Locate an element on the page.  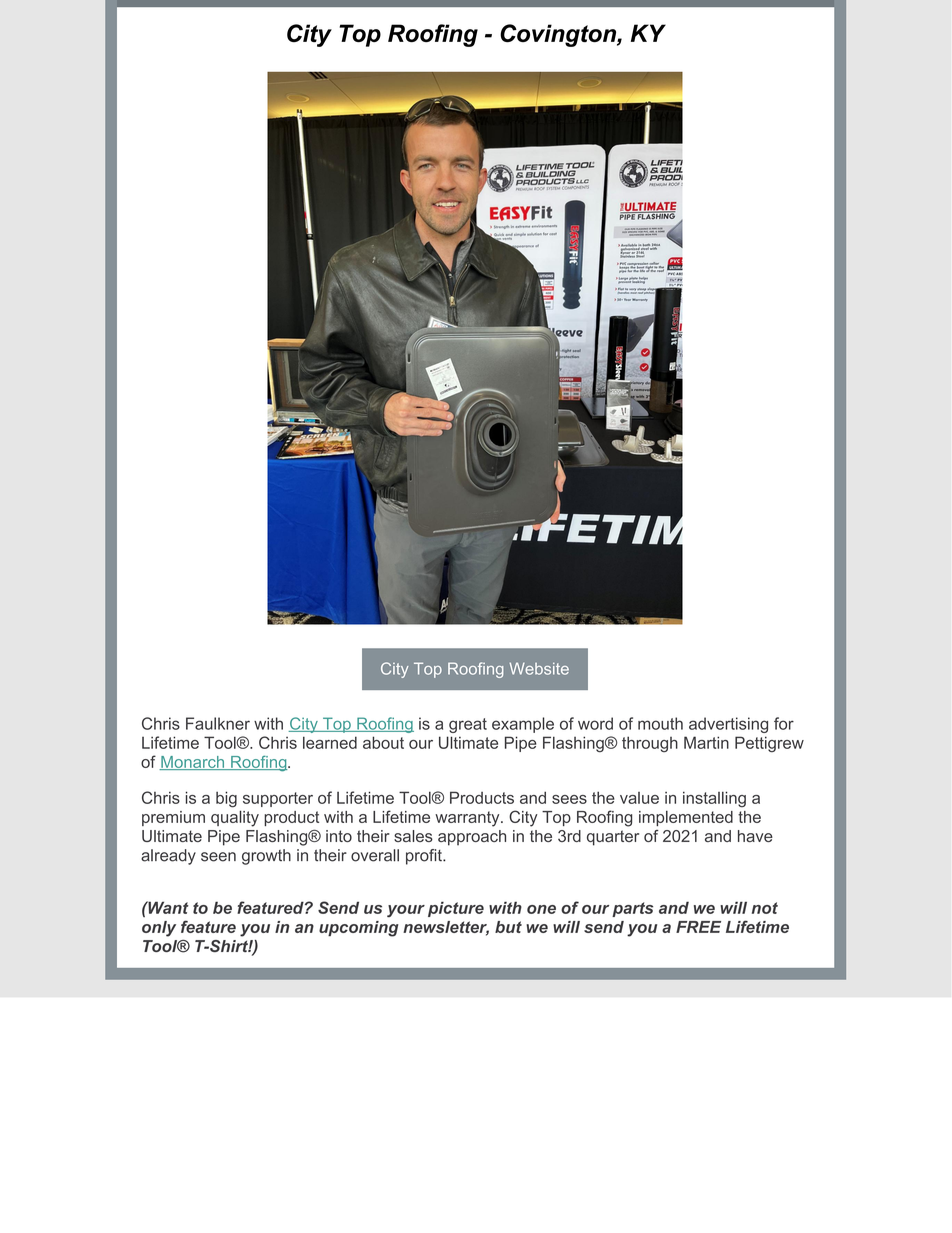
mouth is located at coordinates (660, 723).
